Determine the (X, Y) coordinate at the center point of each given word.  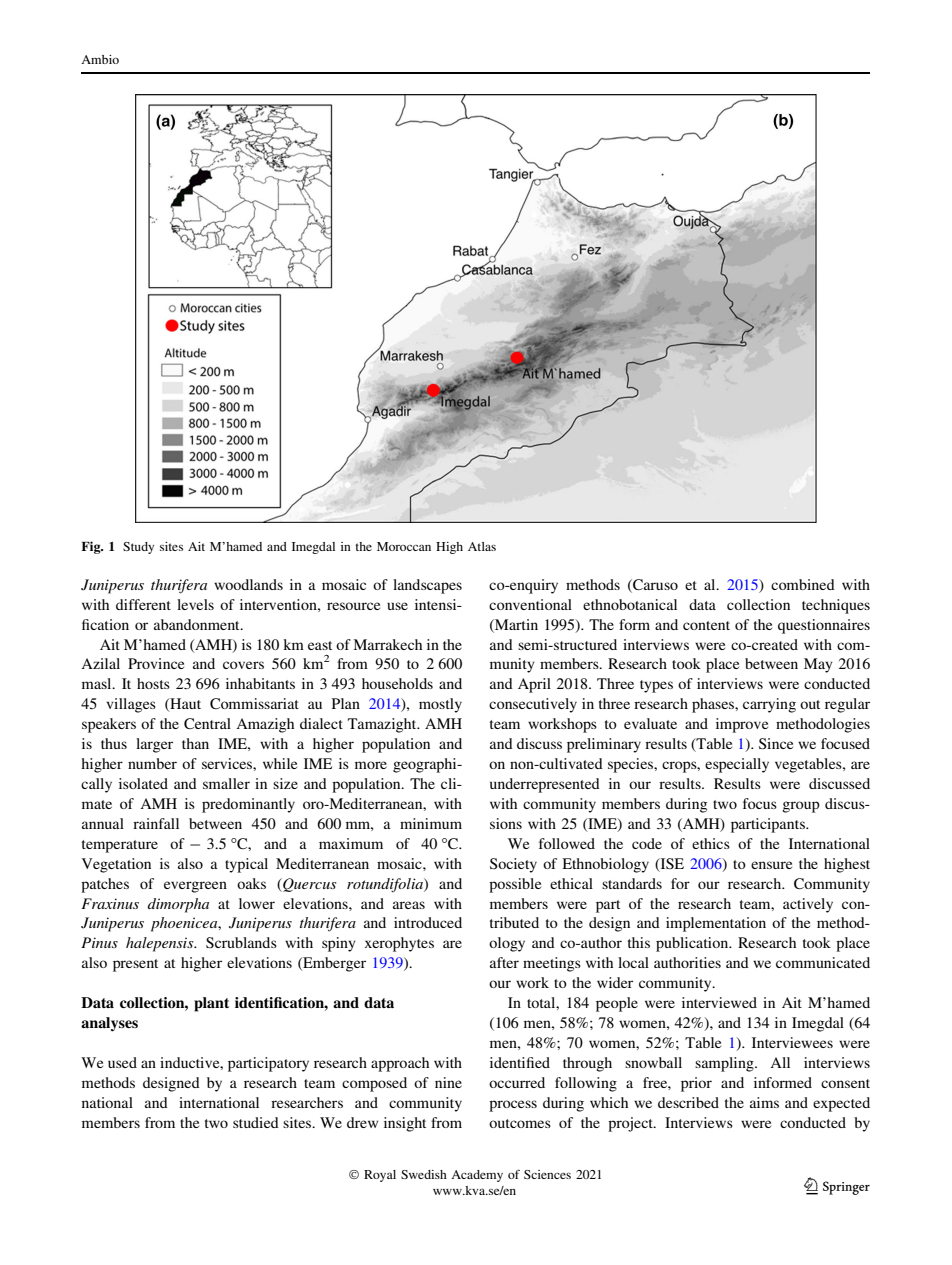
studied (256, 1122)
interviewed (719, 1002)
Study (138, 548)
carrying (769, 705)
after (504, 962)
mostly (440, 705)
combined (803, 584)
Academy (477, 1176)
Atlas (482, 546)
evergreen (195, 887)
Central (207, 723)
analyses (109, 1024)
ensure (771, 865)
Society (513, 865)
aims (764, 1102)
